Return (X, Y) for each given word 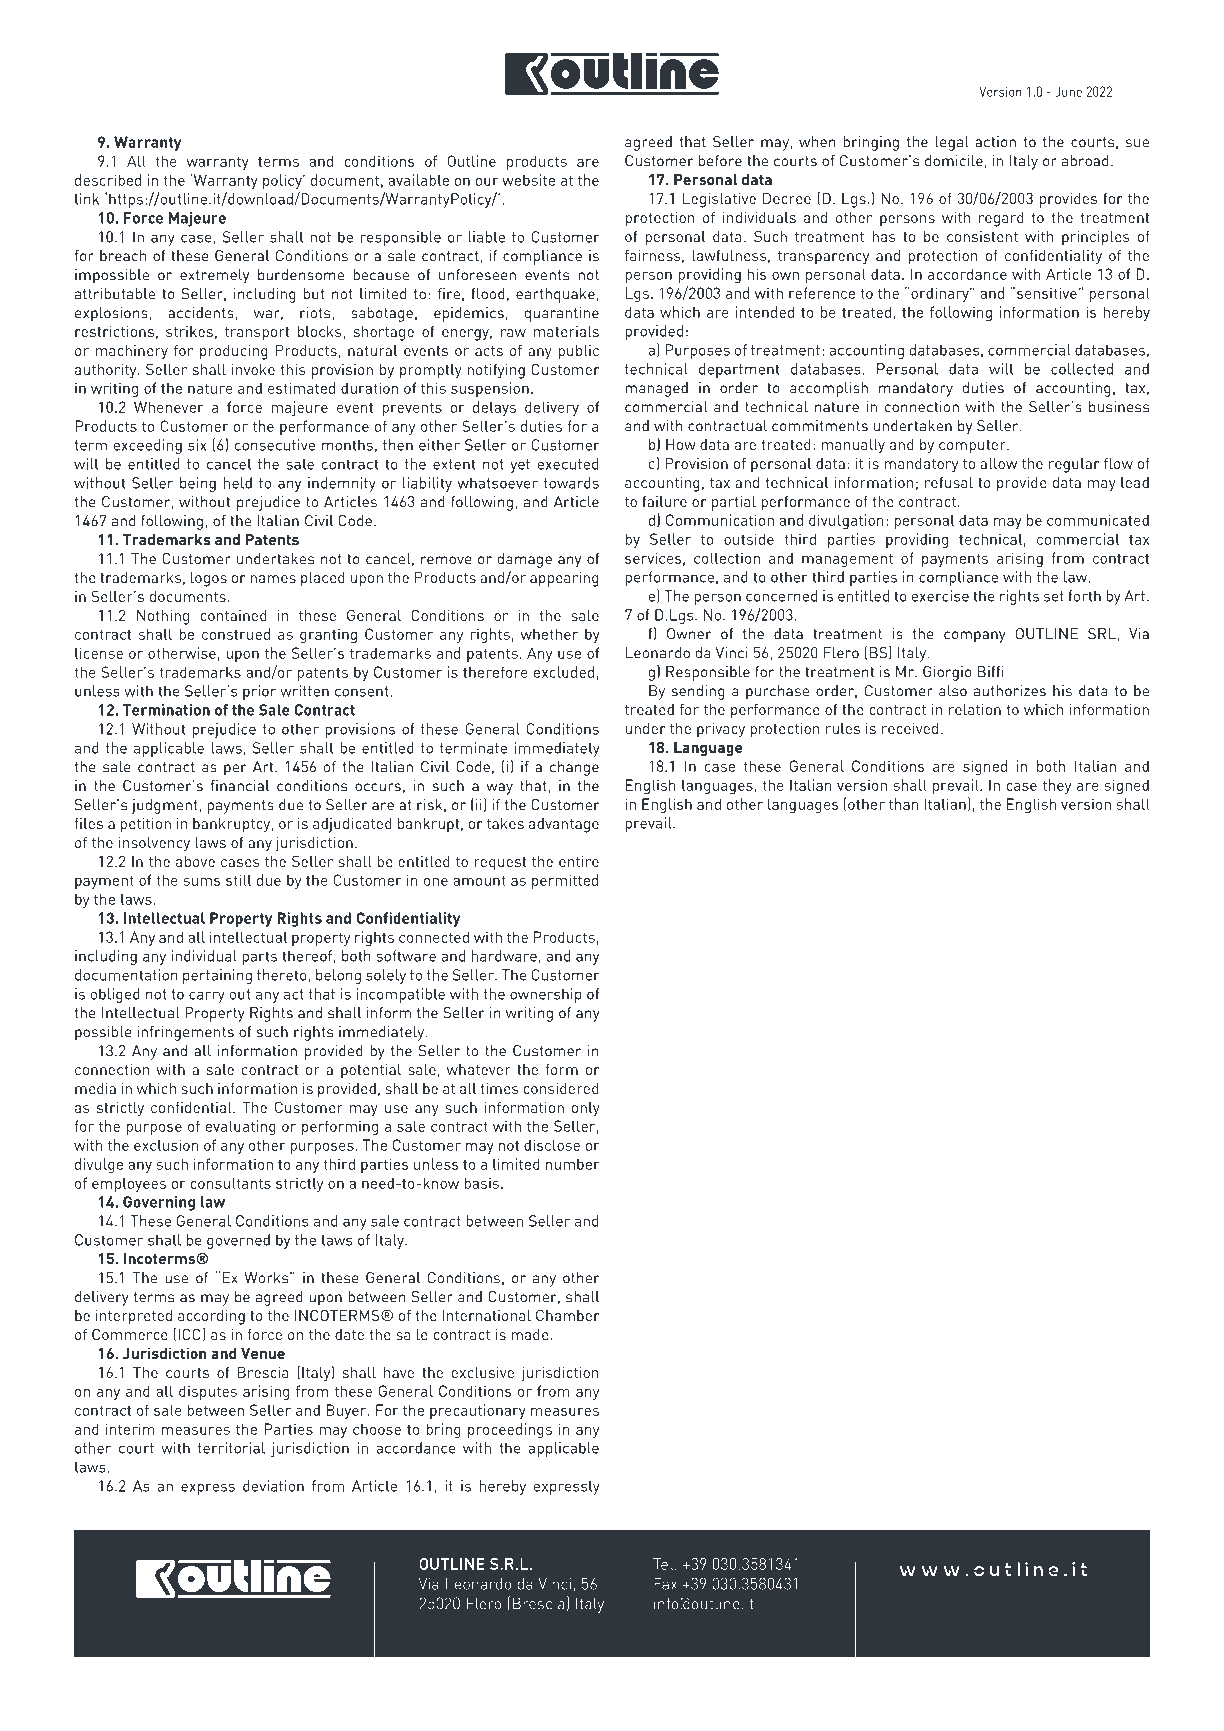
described (108, 180)
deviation (273, 1486)
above (195, 861)
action (995, 142)
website (528, 180)
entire (579, 861)
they (1057, 786)
